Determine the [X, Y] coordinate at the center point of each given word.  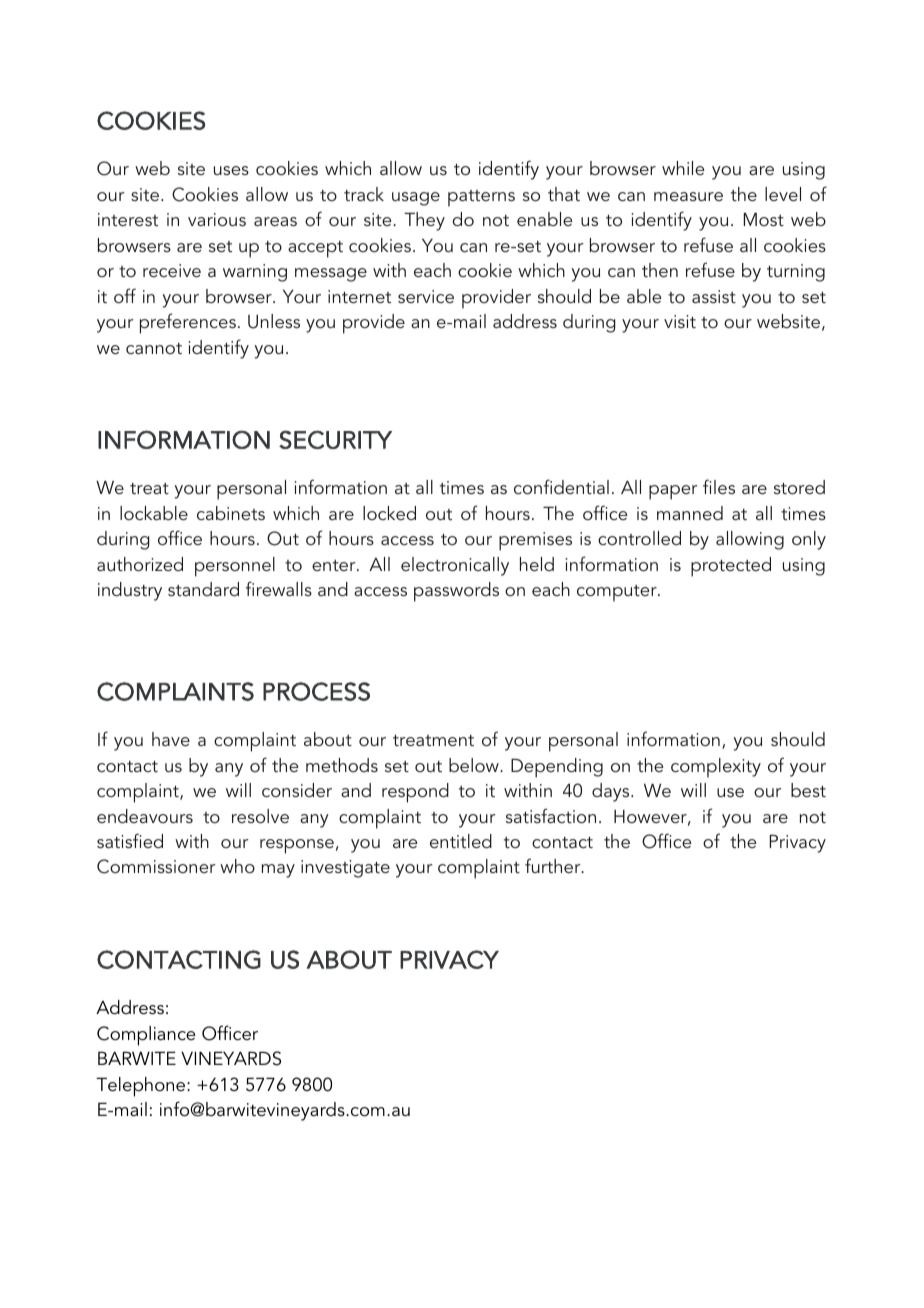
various [217, 219]
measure [688, 196]
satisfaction [551, 815]
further [554, 865]
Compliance [146, 1036]
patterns [481, 198]
